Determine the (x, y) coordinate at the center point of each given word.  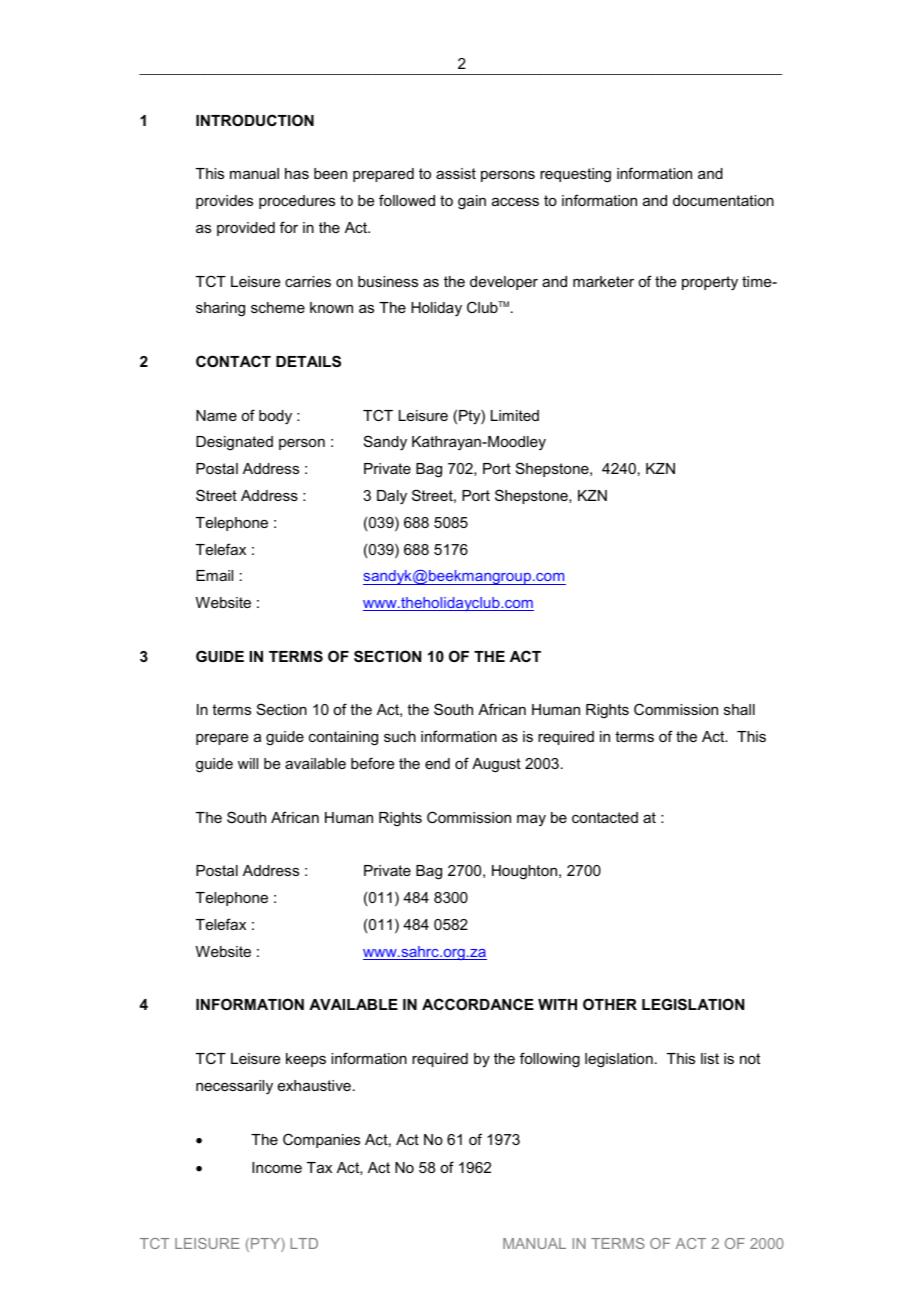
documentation (723, 200)
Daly (392, 497)
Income (277, 1167)
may (531, 820)
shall (739, 709)
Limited (515, 415)
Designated (234, 443)
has (297, 173)
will (248, 763)
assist (456, 173)
